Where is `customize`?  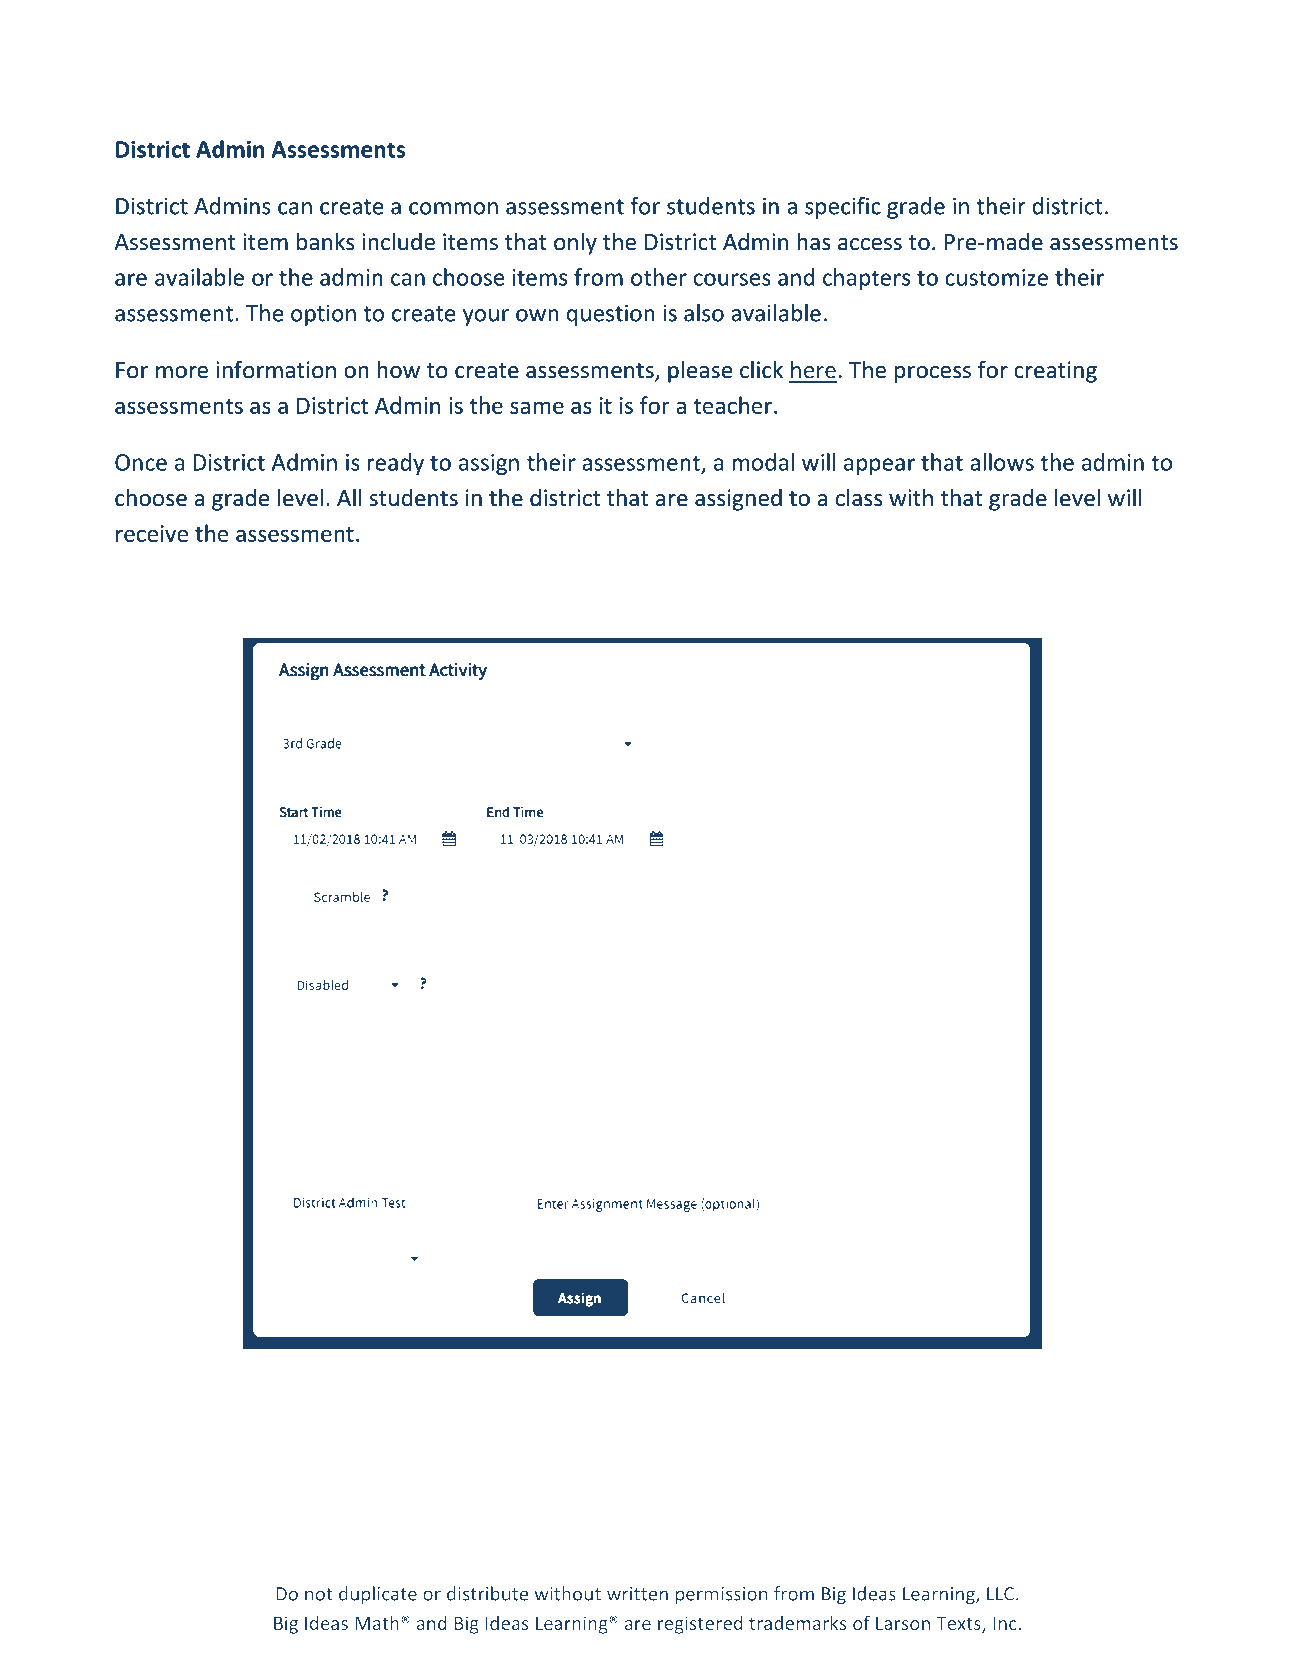
customize is located at coordinates (996, 277).
